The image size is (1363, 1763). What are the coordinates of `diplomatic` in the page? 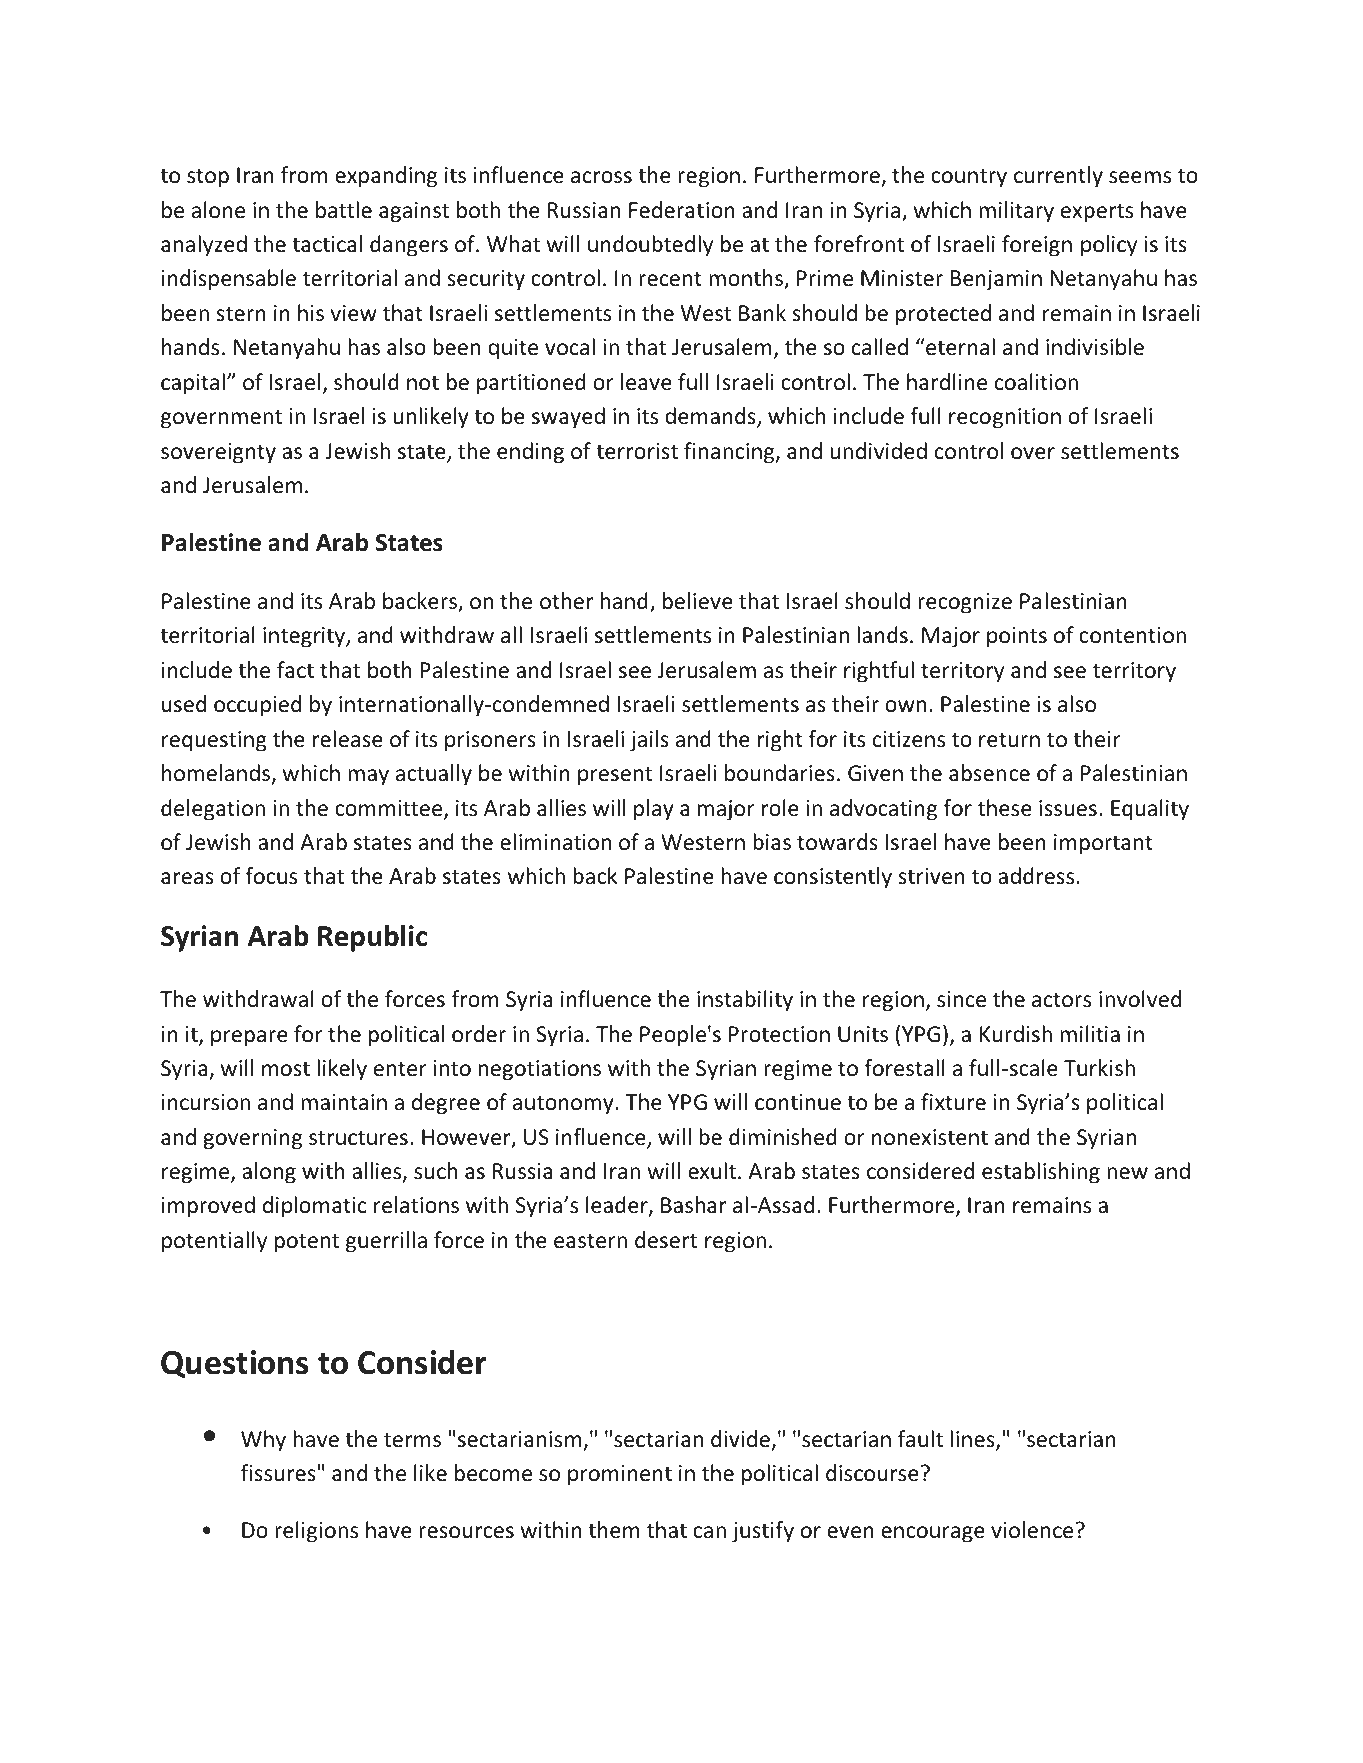 It's located at (315, 1207).
